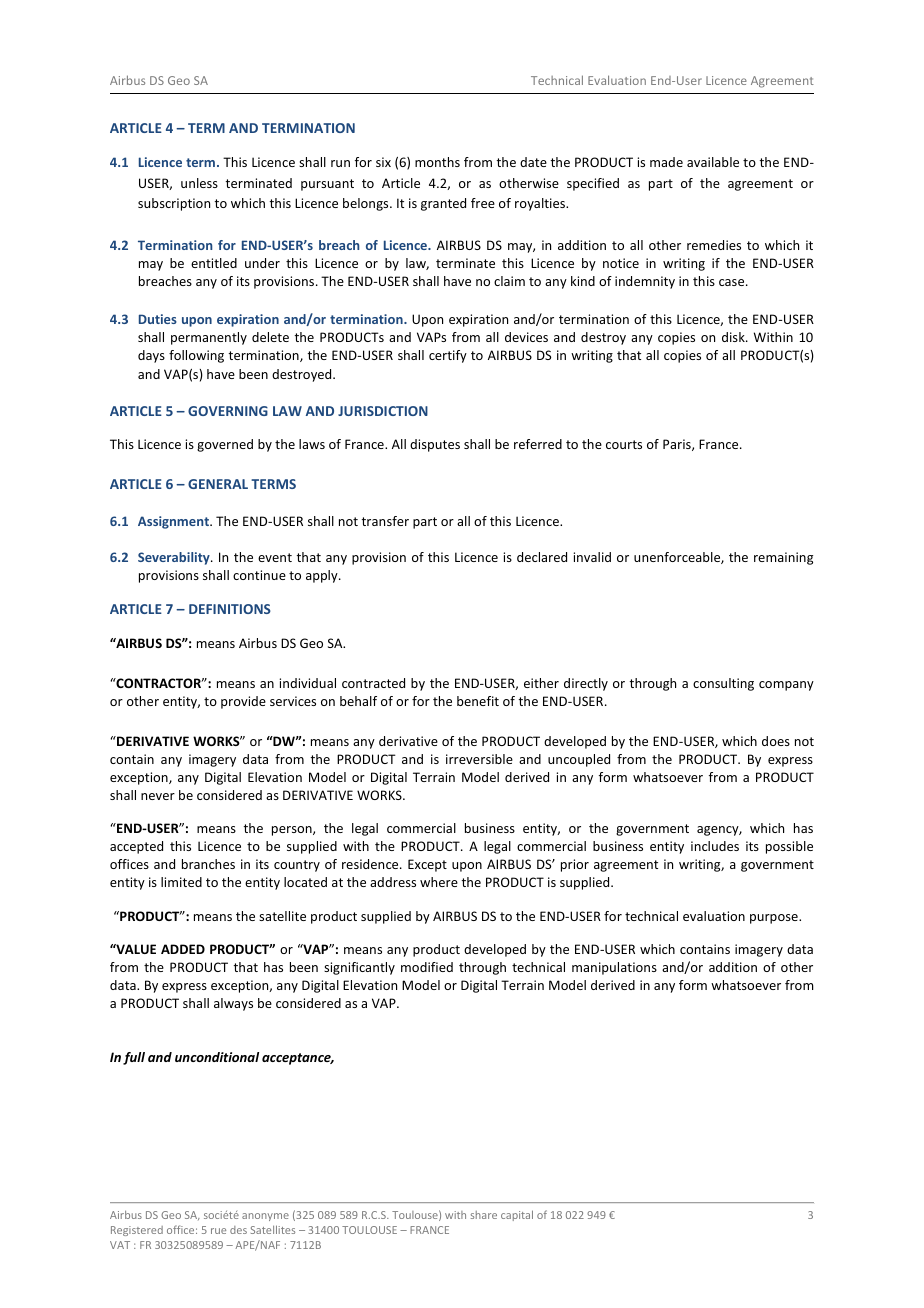 The height and width of the page is (1308, 924). What do you see at coordinates (624, 444) in the page?
I see `courts` at bounding box center [624, 444].
